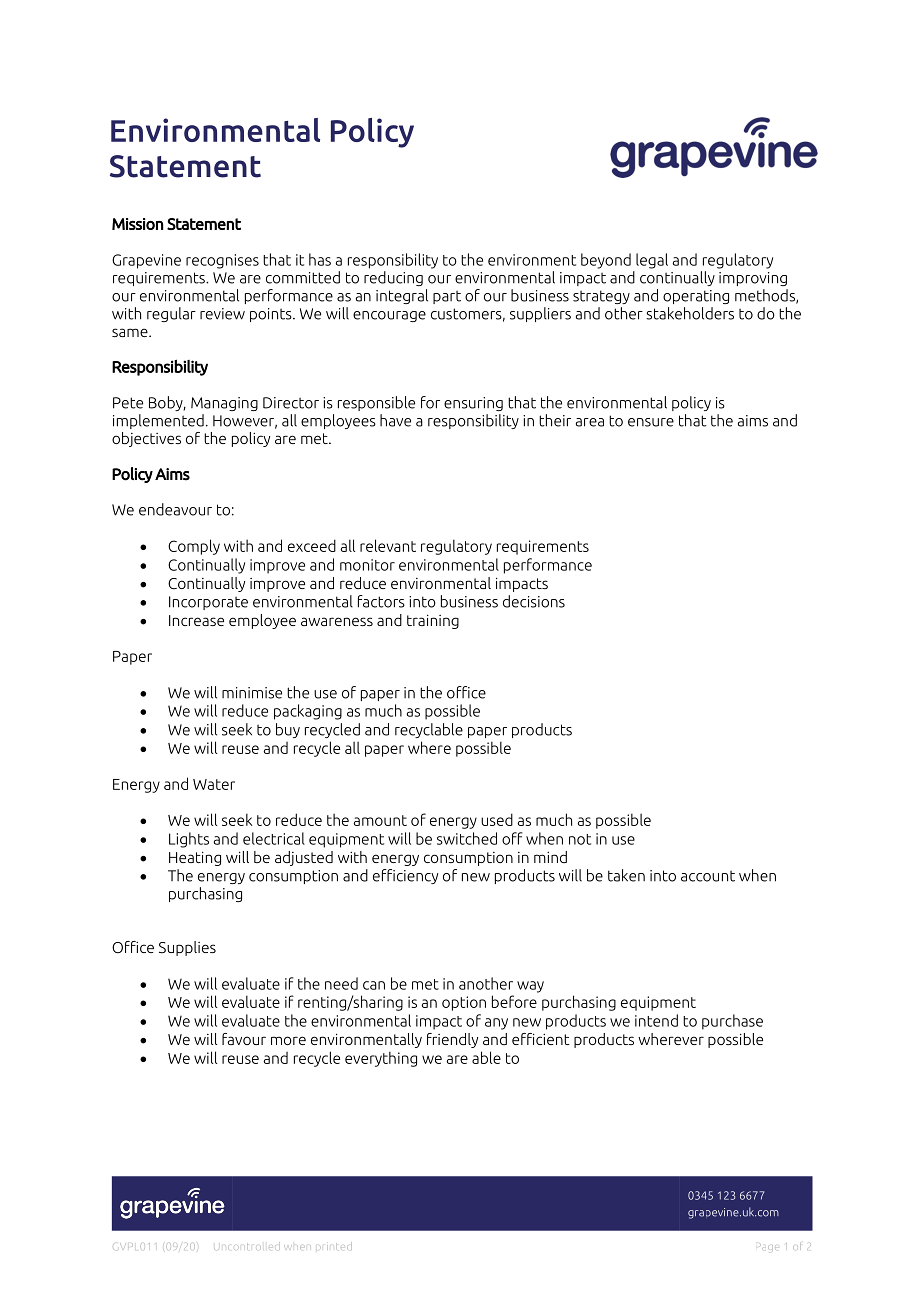 This screenshot has height=1308, width=924. What do you see at coordinates (222, 261) in the screenshot?
I see `recognises` at bounding box center [222, 261].
